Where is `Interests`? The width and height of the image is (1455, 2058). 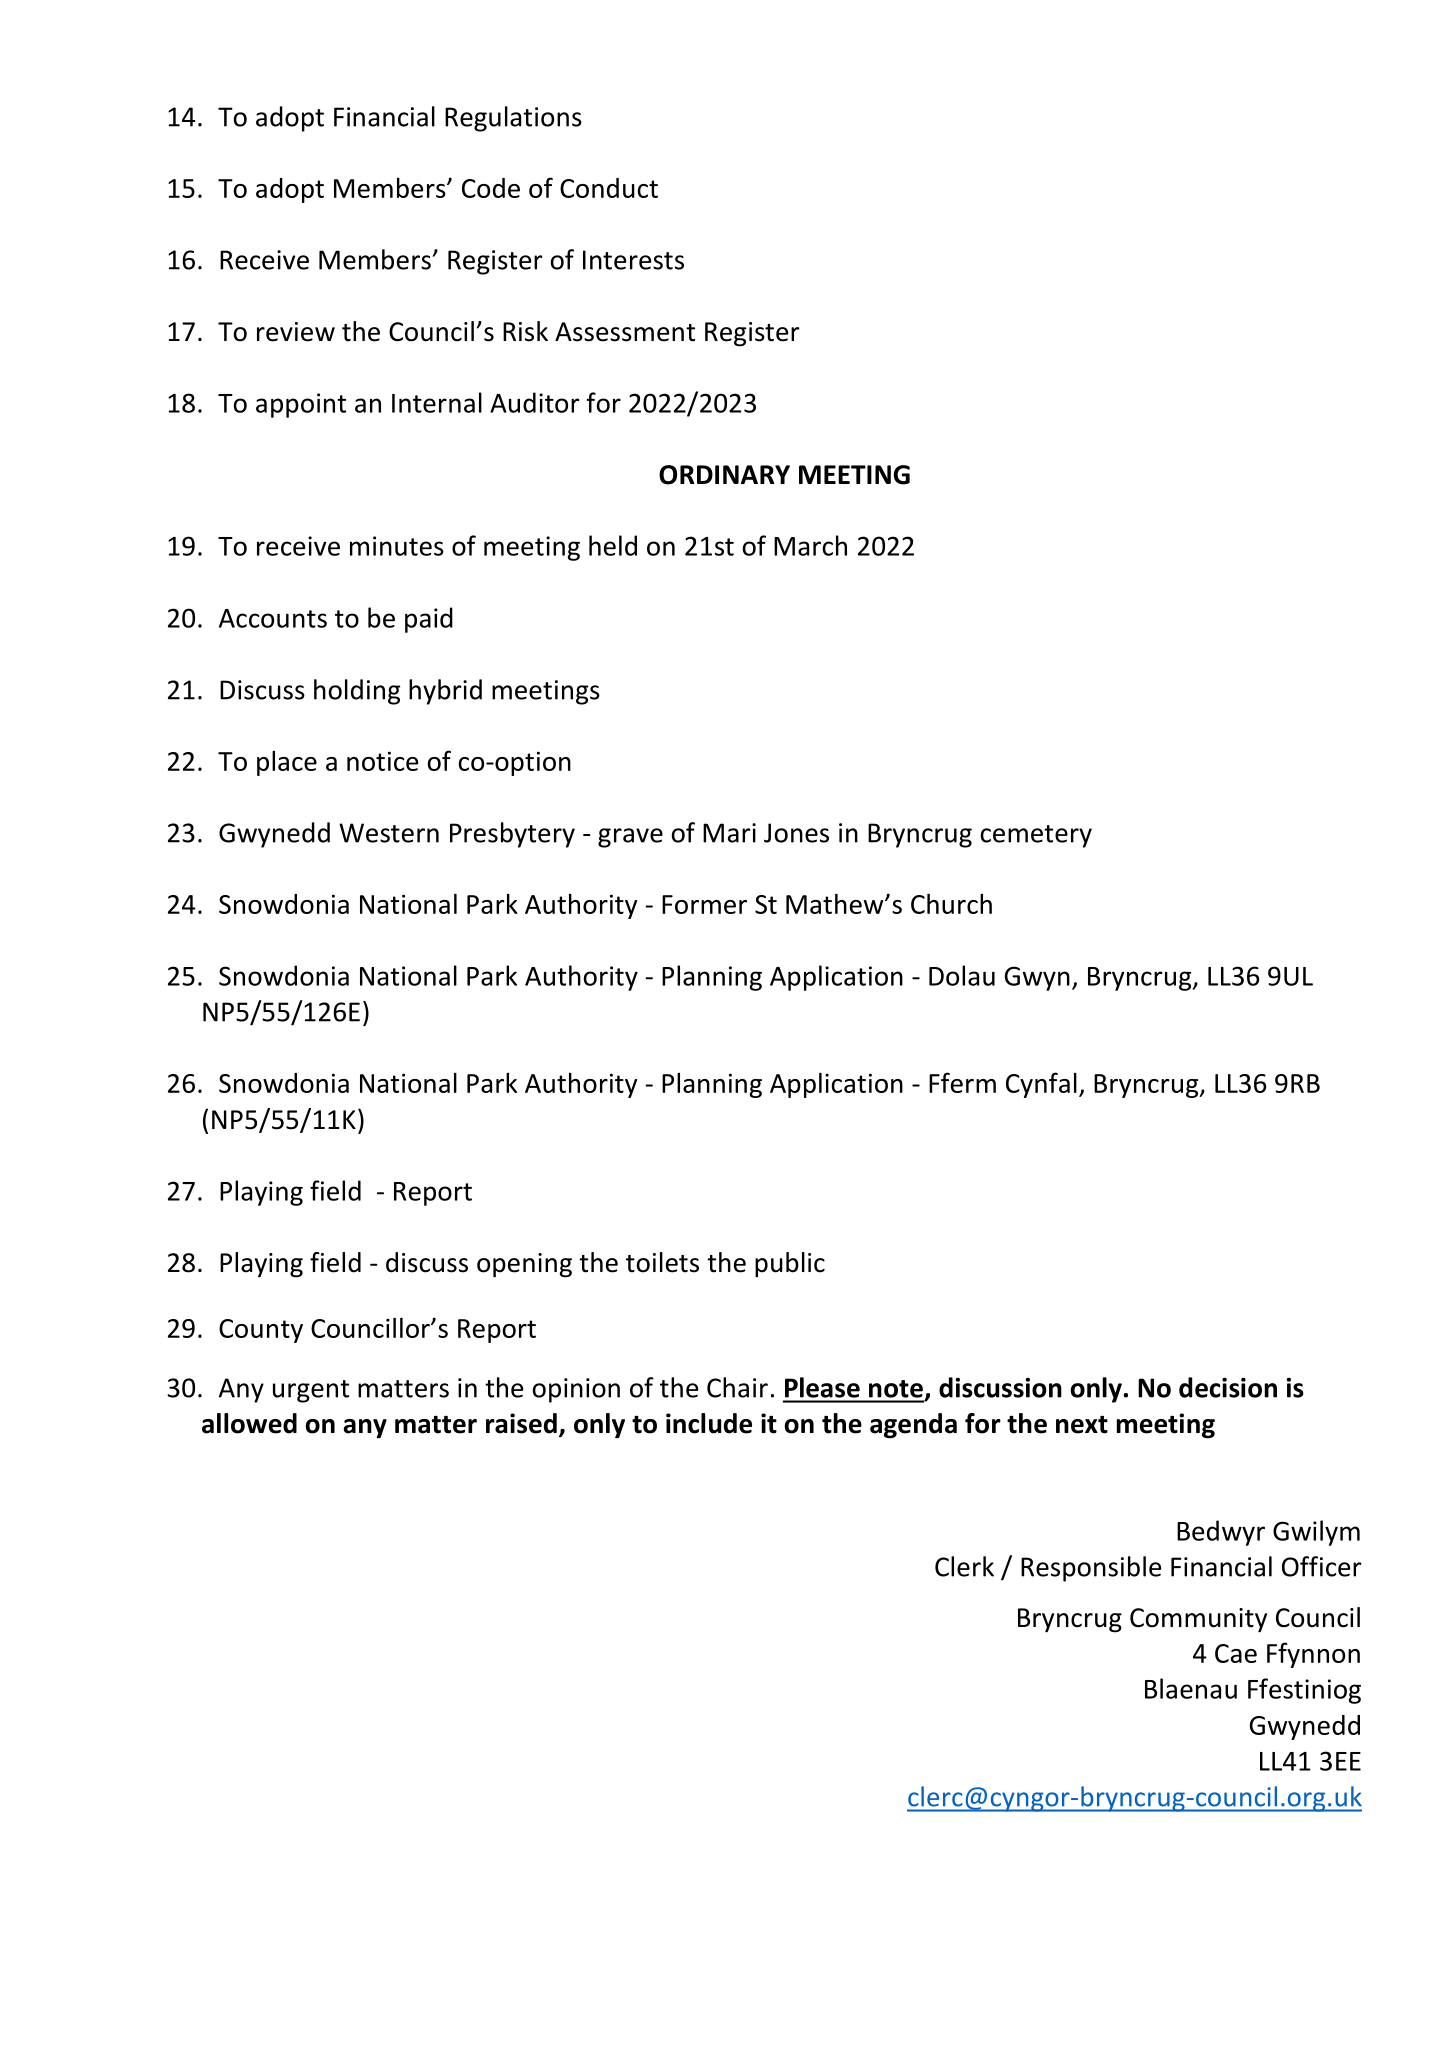 Interests is located at coordinates (633, 260).
